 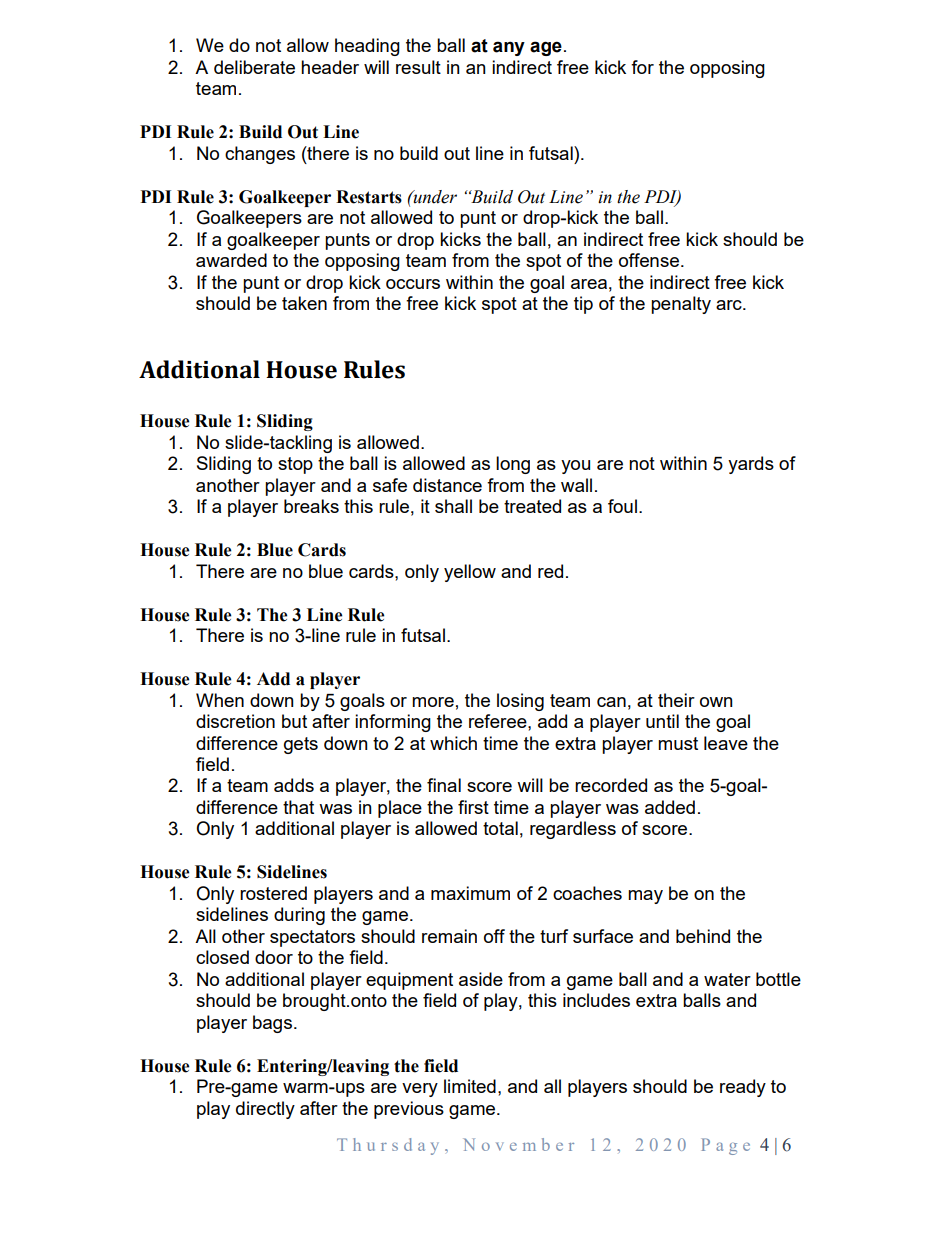 What do you see at coordinates (513, 465) in the screenshot?
I see `long` at bounding box center [513, 465].
